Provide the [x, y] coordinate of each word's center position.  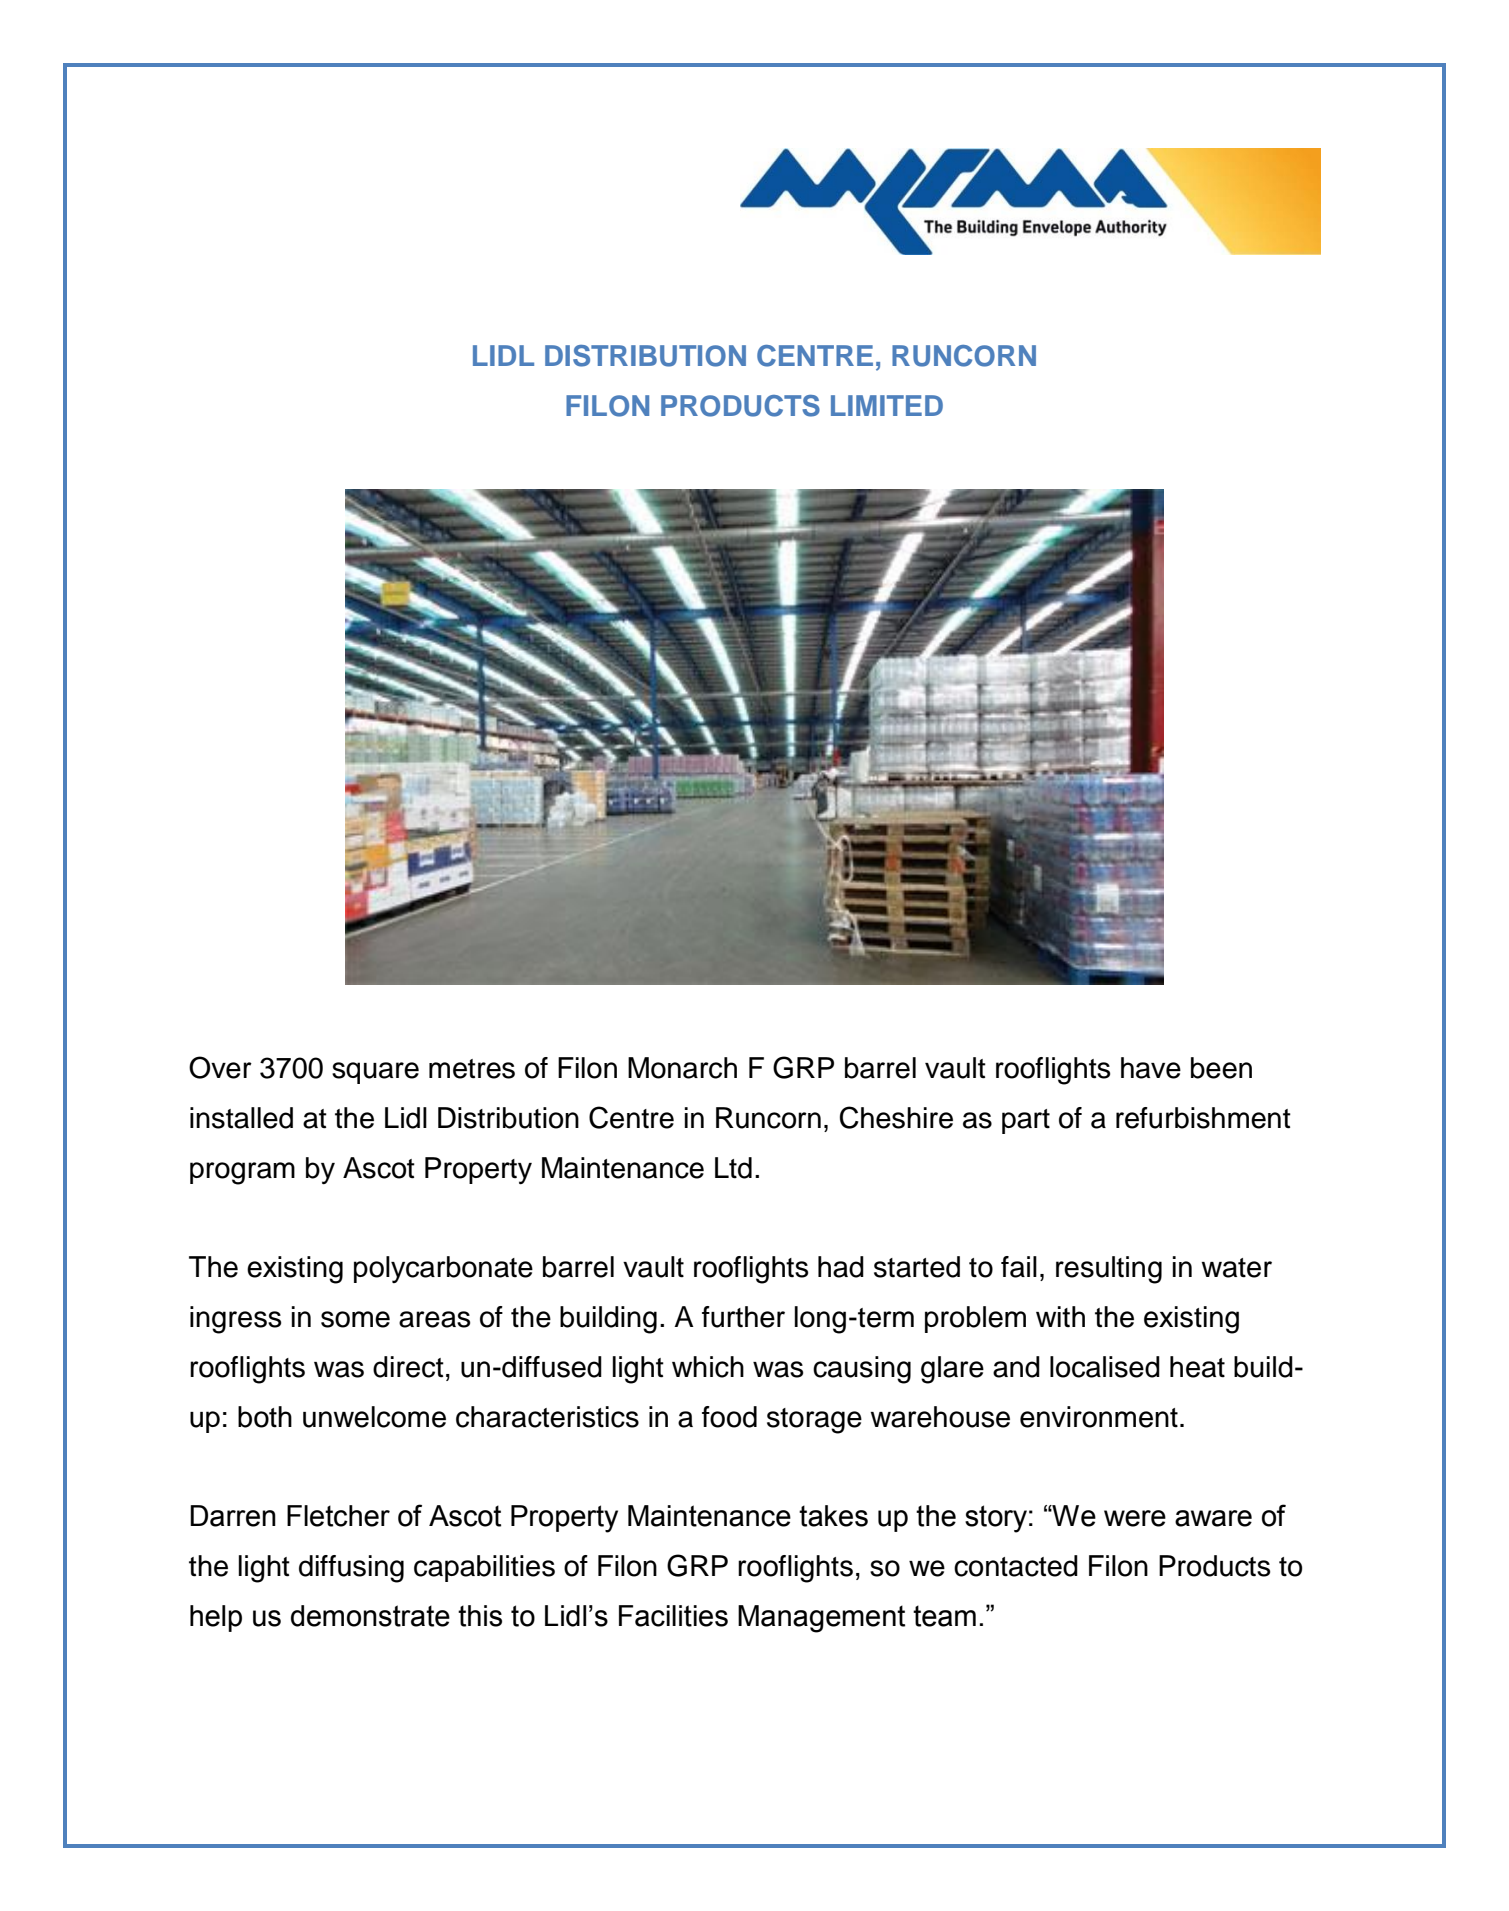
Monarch [682, 1068]
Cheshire [896, 1117]
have [1151, 1068]
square [375, 1073]
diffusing [351, 1569]
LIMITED [887, 405]
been [1221, 1068]
